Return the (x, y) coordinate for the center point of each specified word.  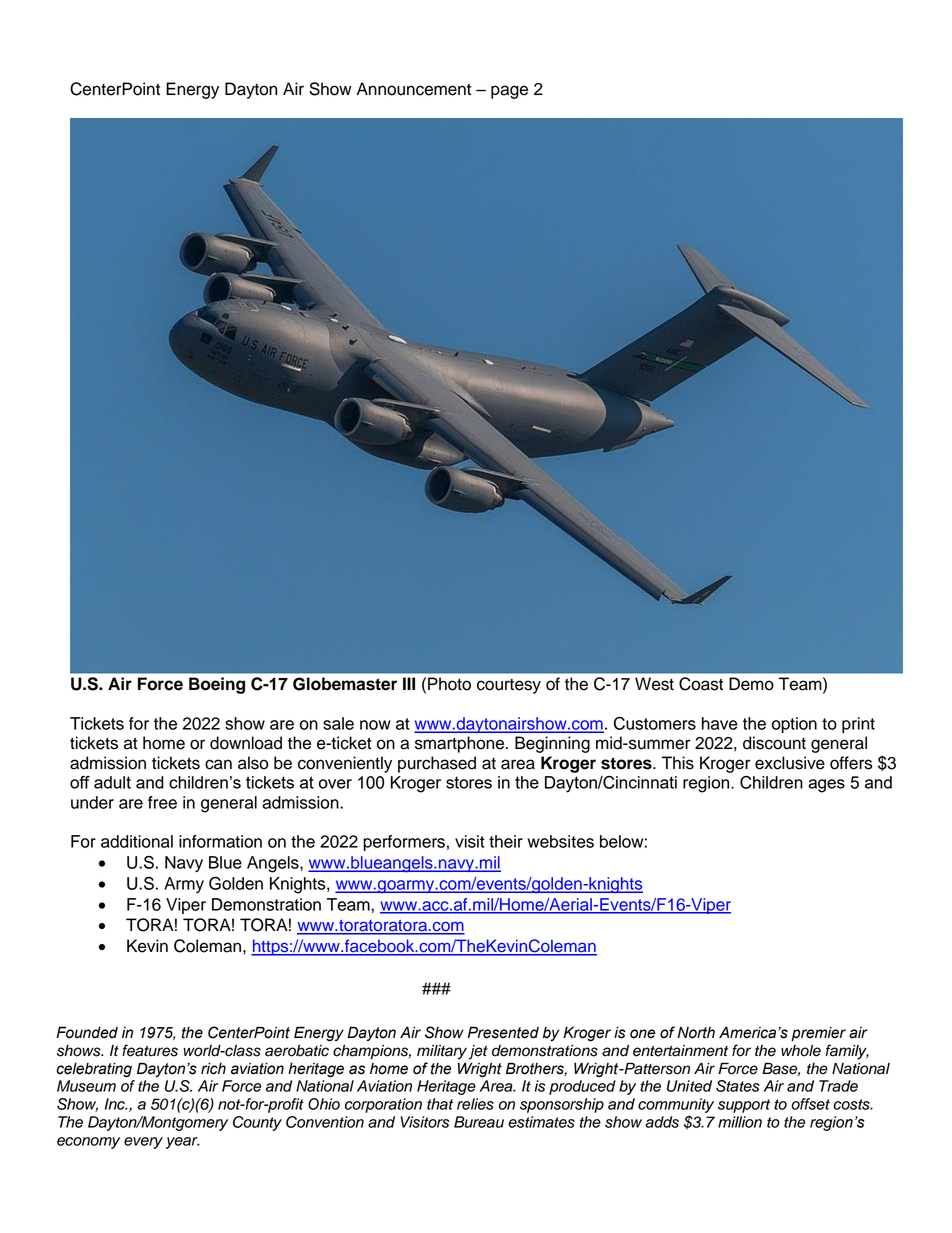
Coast (701, 684)
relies (475, 1104)
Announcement (414, 89)
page (509, 92)
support (744, 1106)
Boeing (217, 685)
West (654, 684)
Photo (449, 684)
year (183, 1143)
